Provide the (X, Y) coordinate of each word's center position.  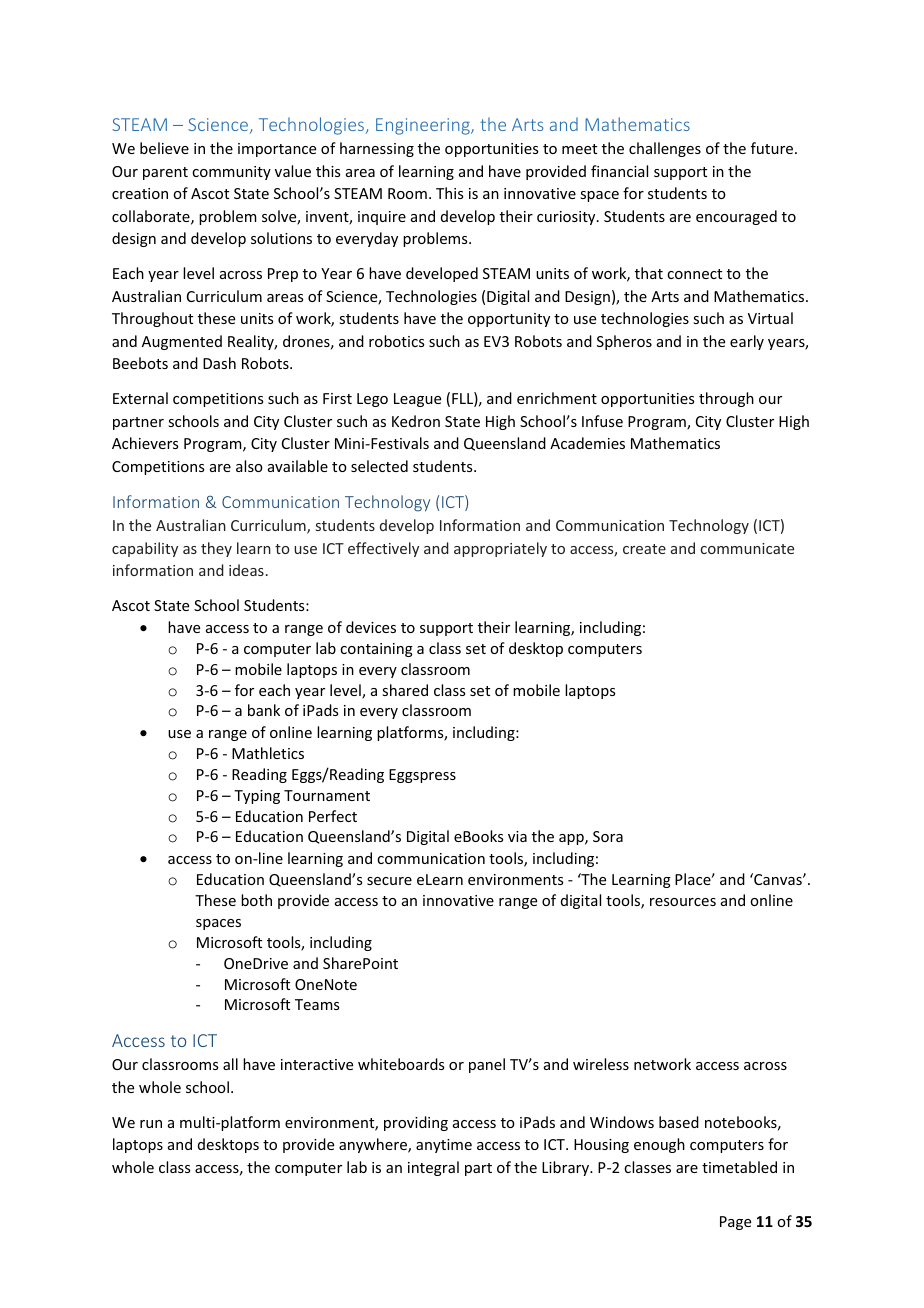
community (231, 173)
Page (735, 1223)
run (151, 1124)
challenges (665, 149)
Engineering (424, 126)
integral (433, 1168)
